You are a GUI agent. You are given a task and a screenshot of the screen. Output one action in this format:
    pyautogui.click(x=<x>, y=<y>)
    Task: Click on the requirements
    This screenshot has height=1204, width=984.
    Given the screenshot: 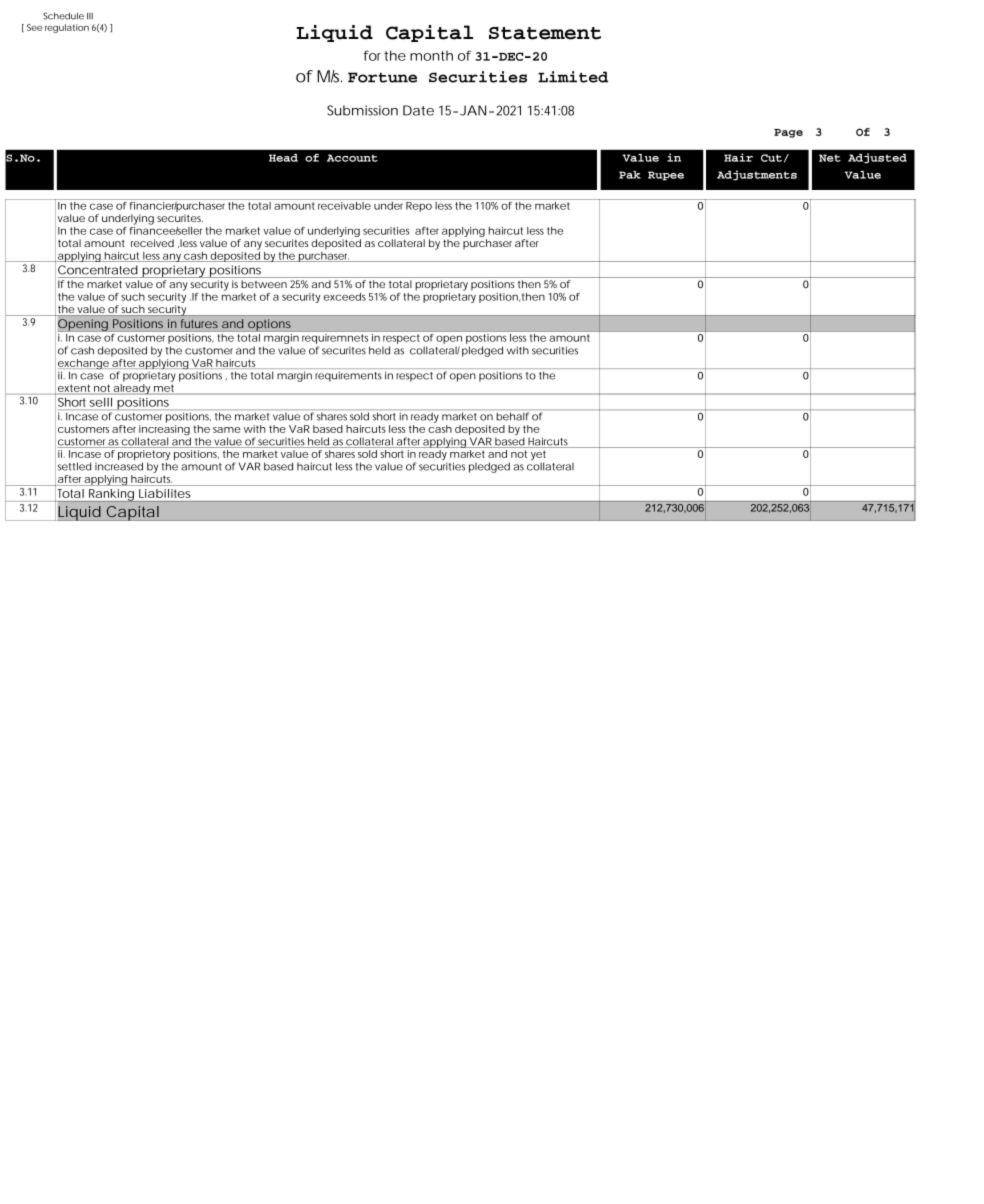 What is the action you would take?
    pyautogui.click(x=348, y=376)
